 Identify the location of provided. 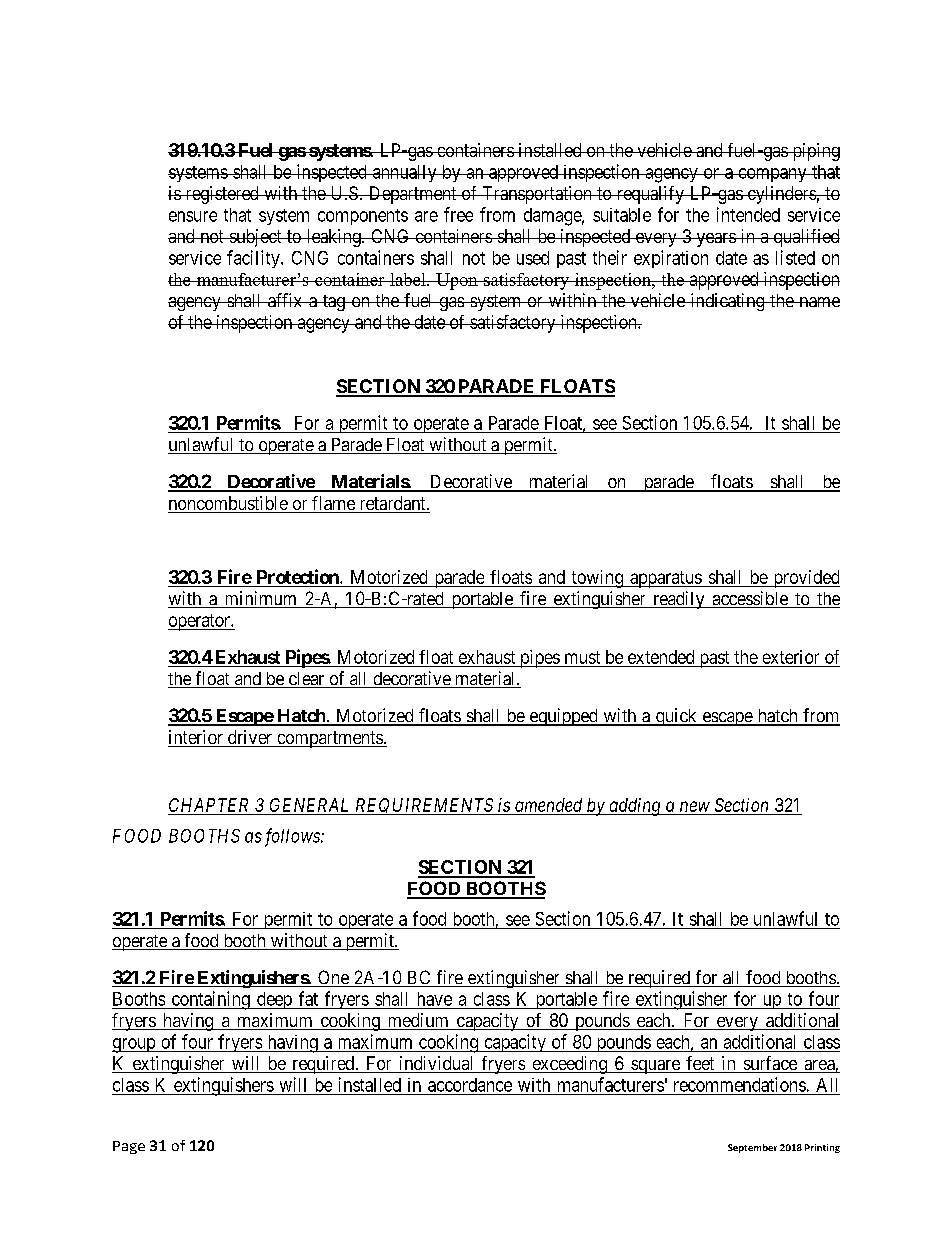
(805, 579).
